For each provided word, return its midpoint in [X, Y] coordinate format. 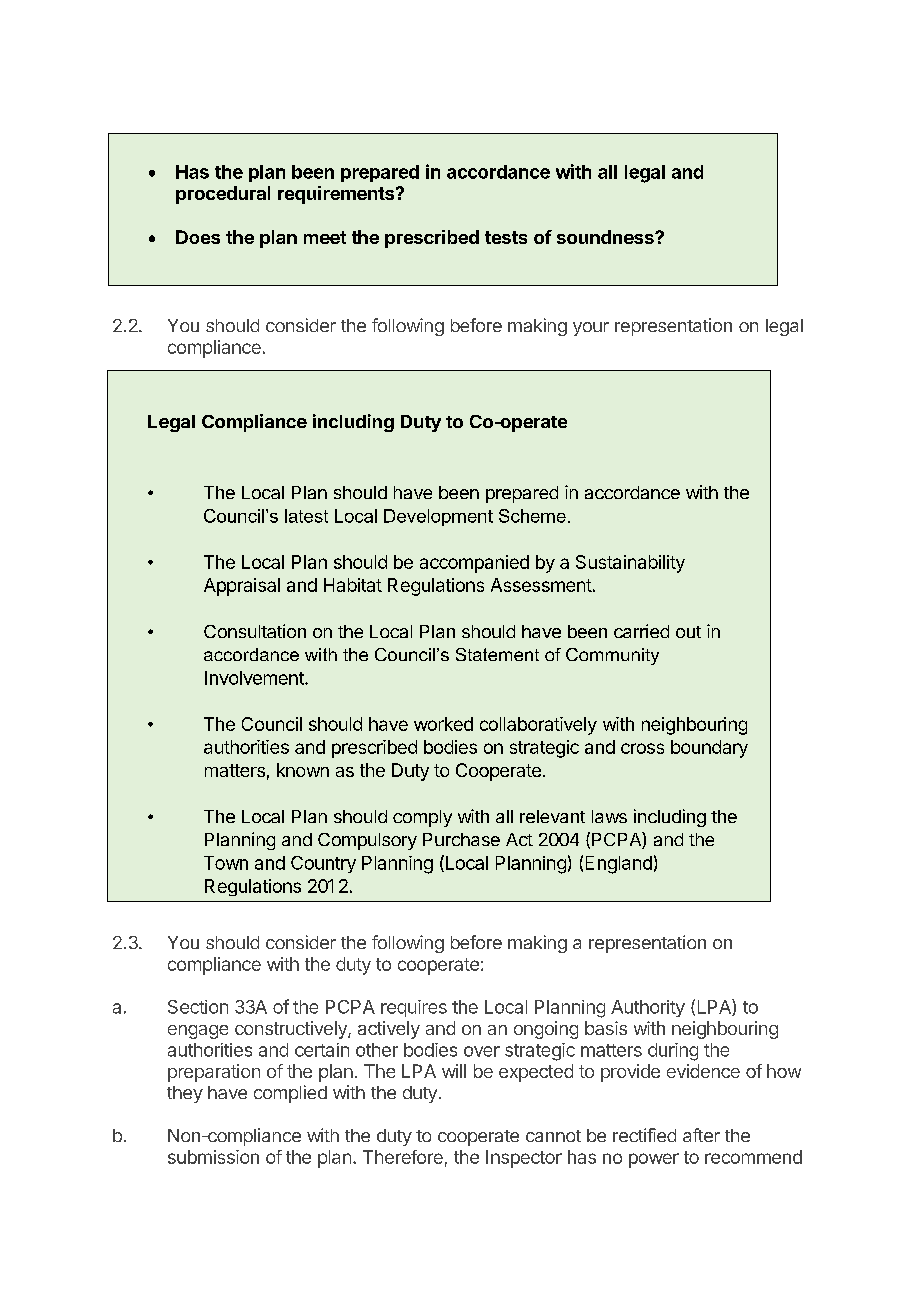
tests [506, 237]
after [701, 1135]
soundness [606, 237]
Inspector [524, 1159]
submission [213, 1157]
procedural [223, 195]
